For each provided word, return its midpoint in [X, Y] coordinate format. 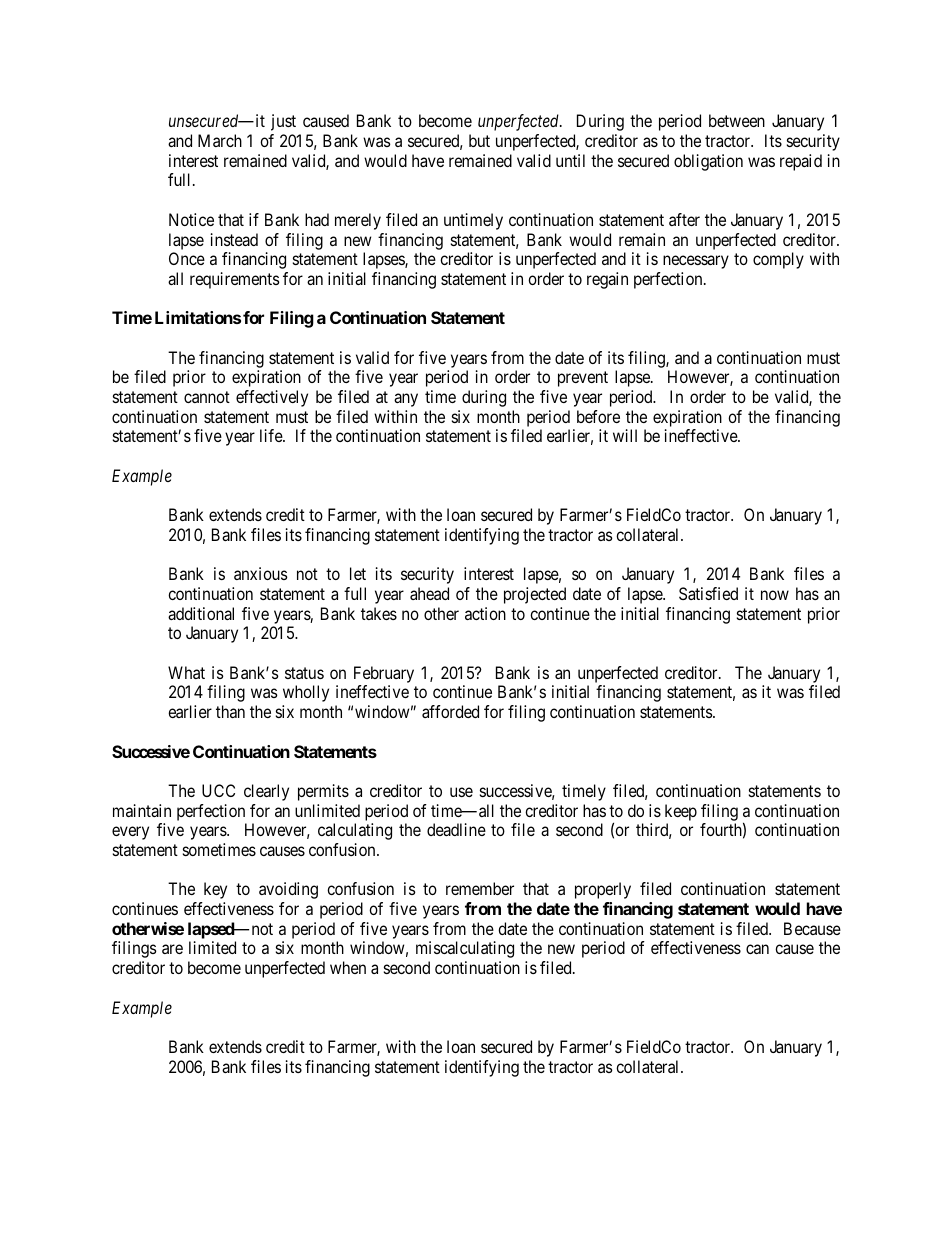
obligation [708, 162]
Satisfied [708, 593]
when [348, 967]
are [172, 949]
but [479, 140]
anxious [261, 573]
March [220, 140]
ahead [429, 593]
